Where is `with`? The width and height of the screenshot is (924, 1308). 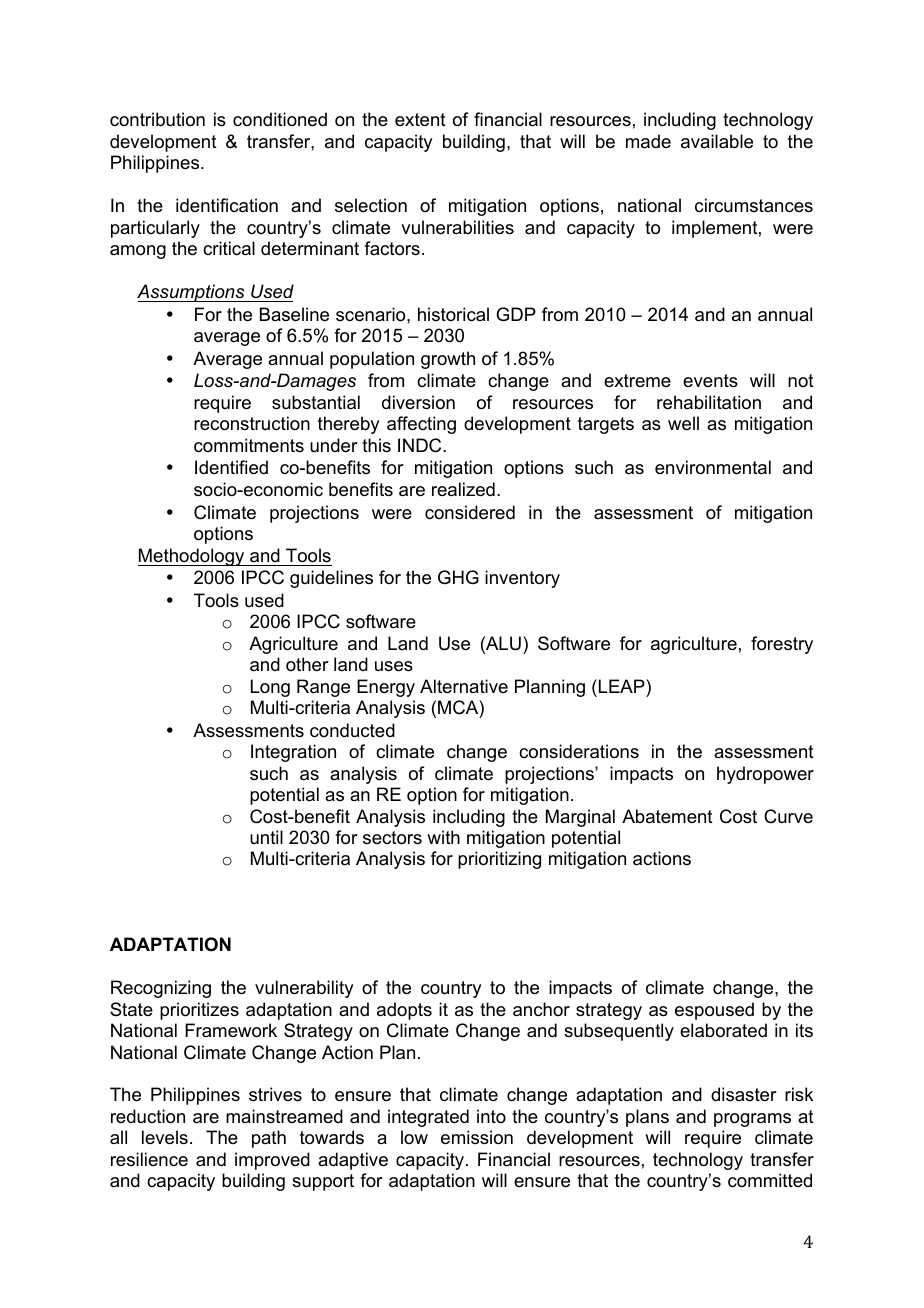
with is located at coordinates (443, 837).
